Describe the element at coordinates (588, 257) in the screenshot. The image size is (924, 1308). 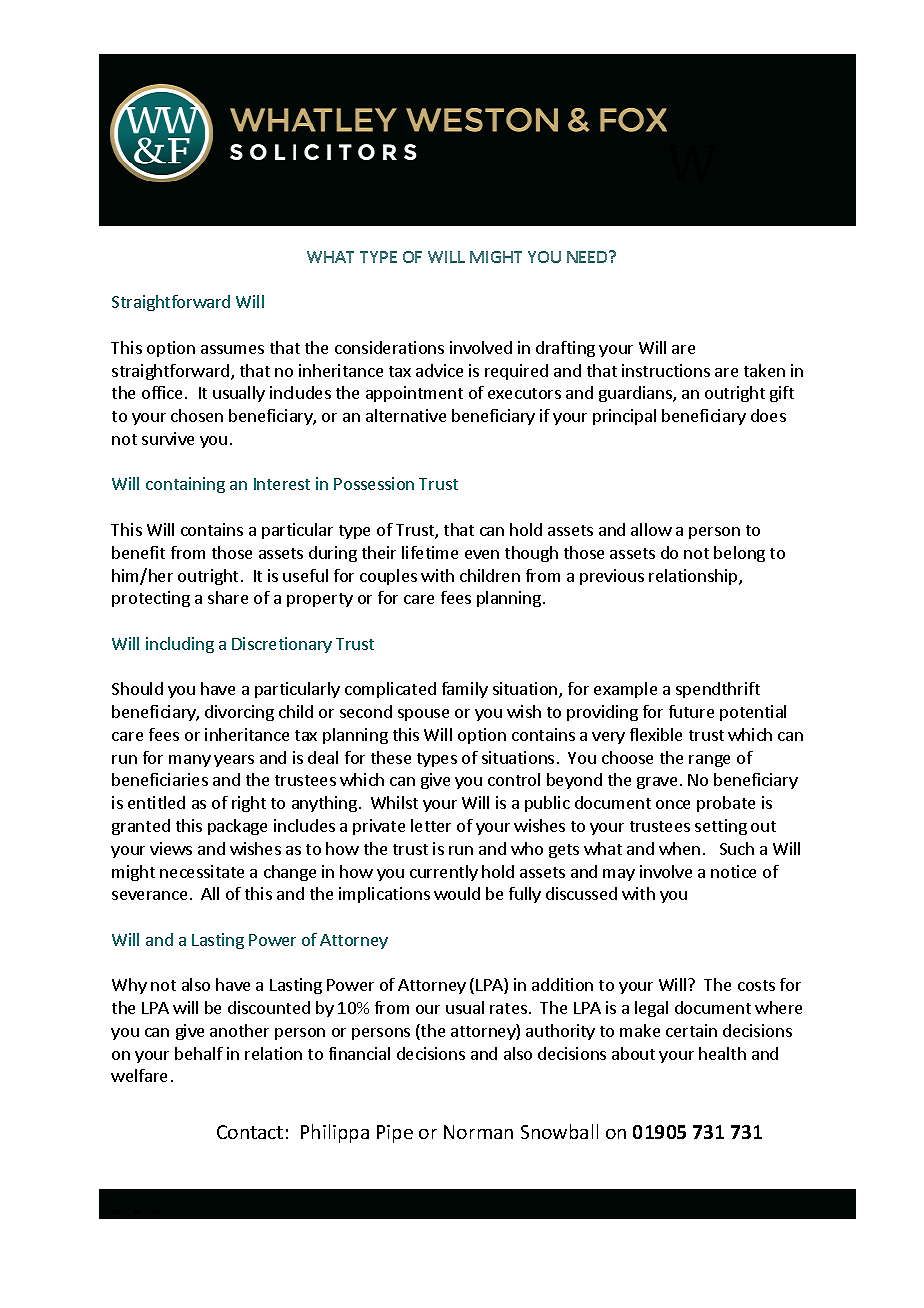
I see `NEED` at that location.
